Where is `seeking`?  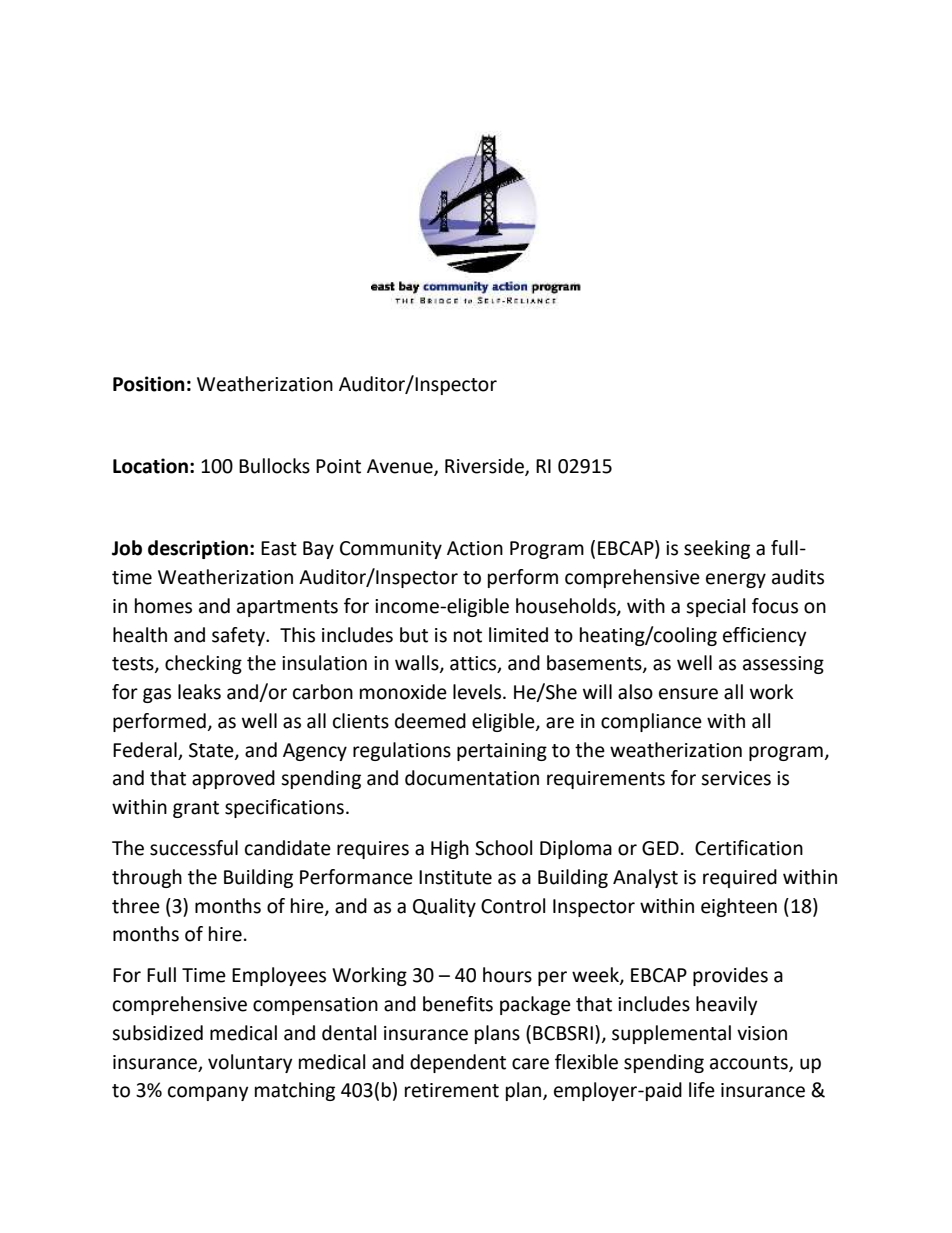
seeking is located at coordinates (717, 549).
